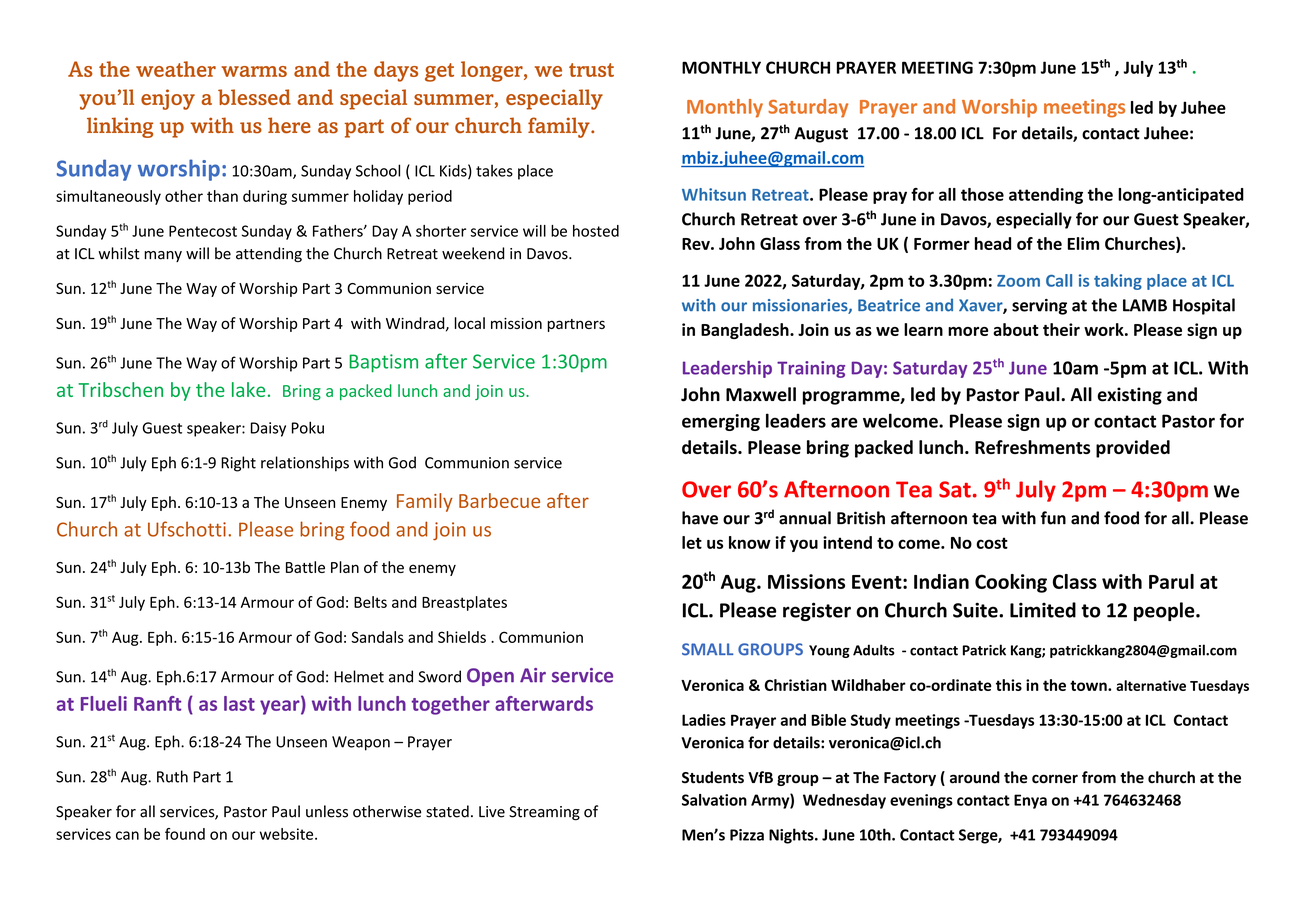 The width and height of the screenshot is (1308, 924). Describe the element at coordinates (254, 97) in the screenshot. I see `blessed` at that location.
